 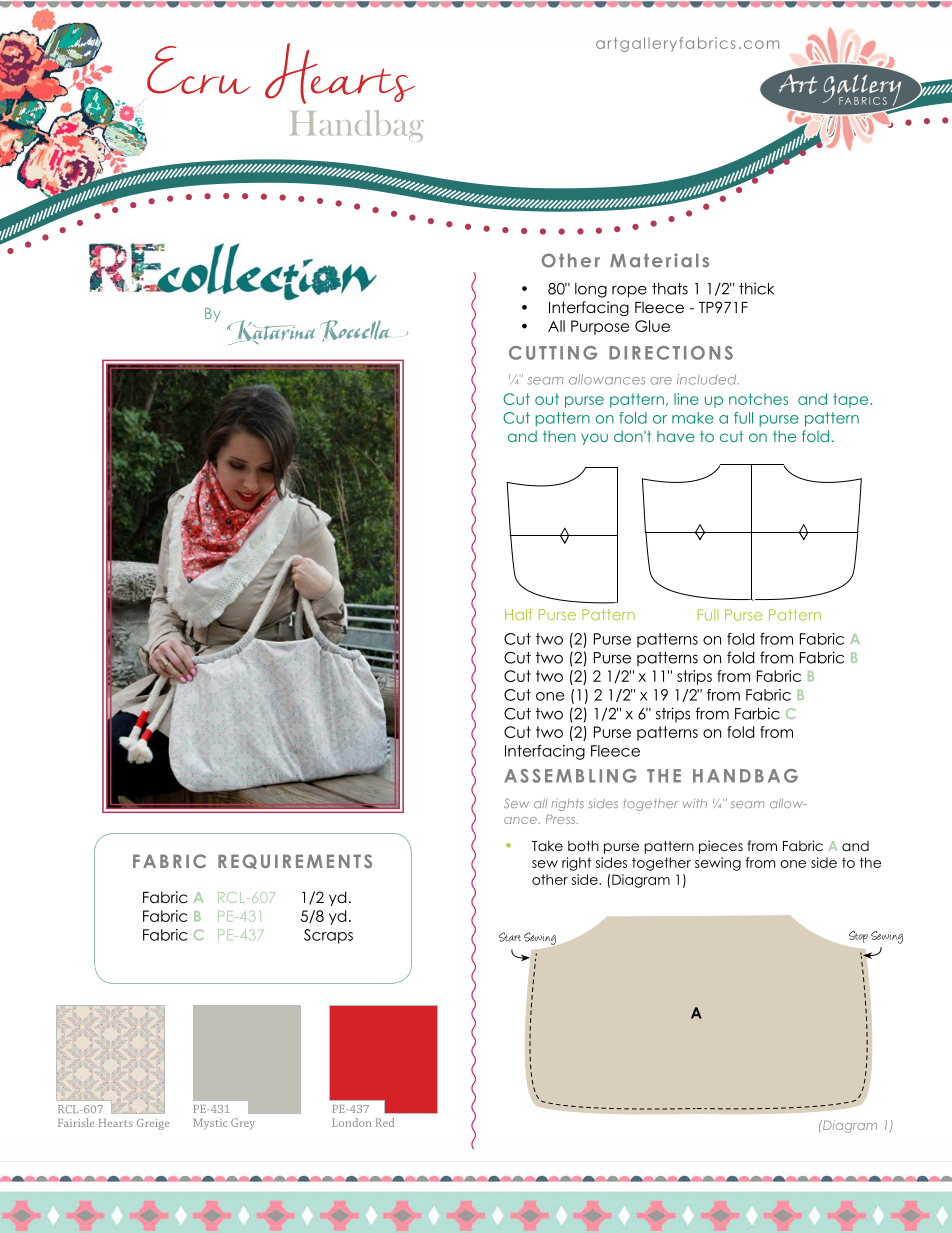 What do you see at coordinates (295, 861) in the screenshot?
I see `REQUIREMENTS` at bounding box center [295, 861].
